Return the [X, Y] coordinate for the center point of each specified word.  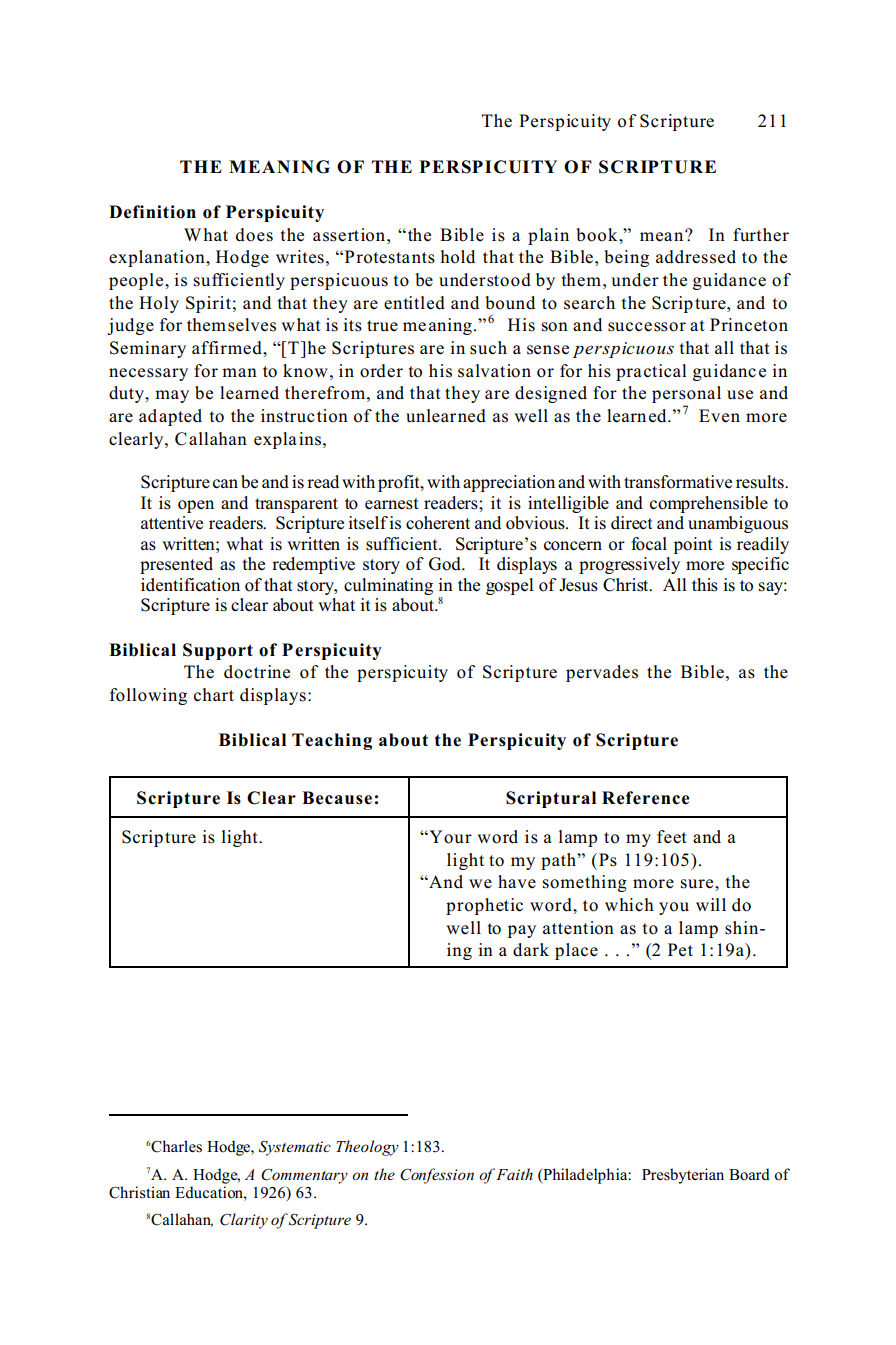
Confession [437, 1176]
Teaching [332, 741]
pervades [602, 673]
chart [214, 695]
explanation [158, 258]
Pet [680, 950]
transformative [678, 482]
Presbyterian [683, 1176]
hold [458, 257]
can [225, 484]
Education [210, 1192]
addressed [696, 257]
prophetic [484, 906]
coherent [438, 523]
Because [337, 798]
